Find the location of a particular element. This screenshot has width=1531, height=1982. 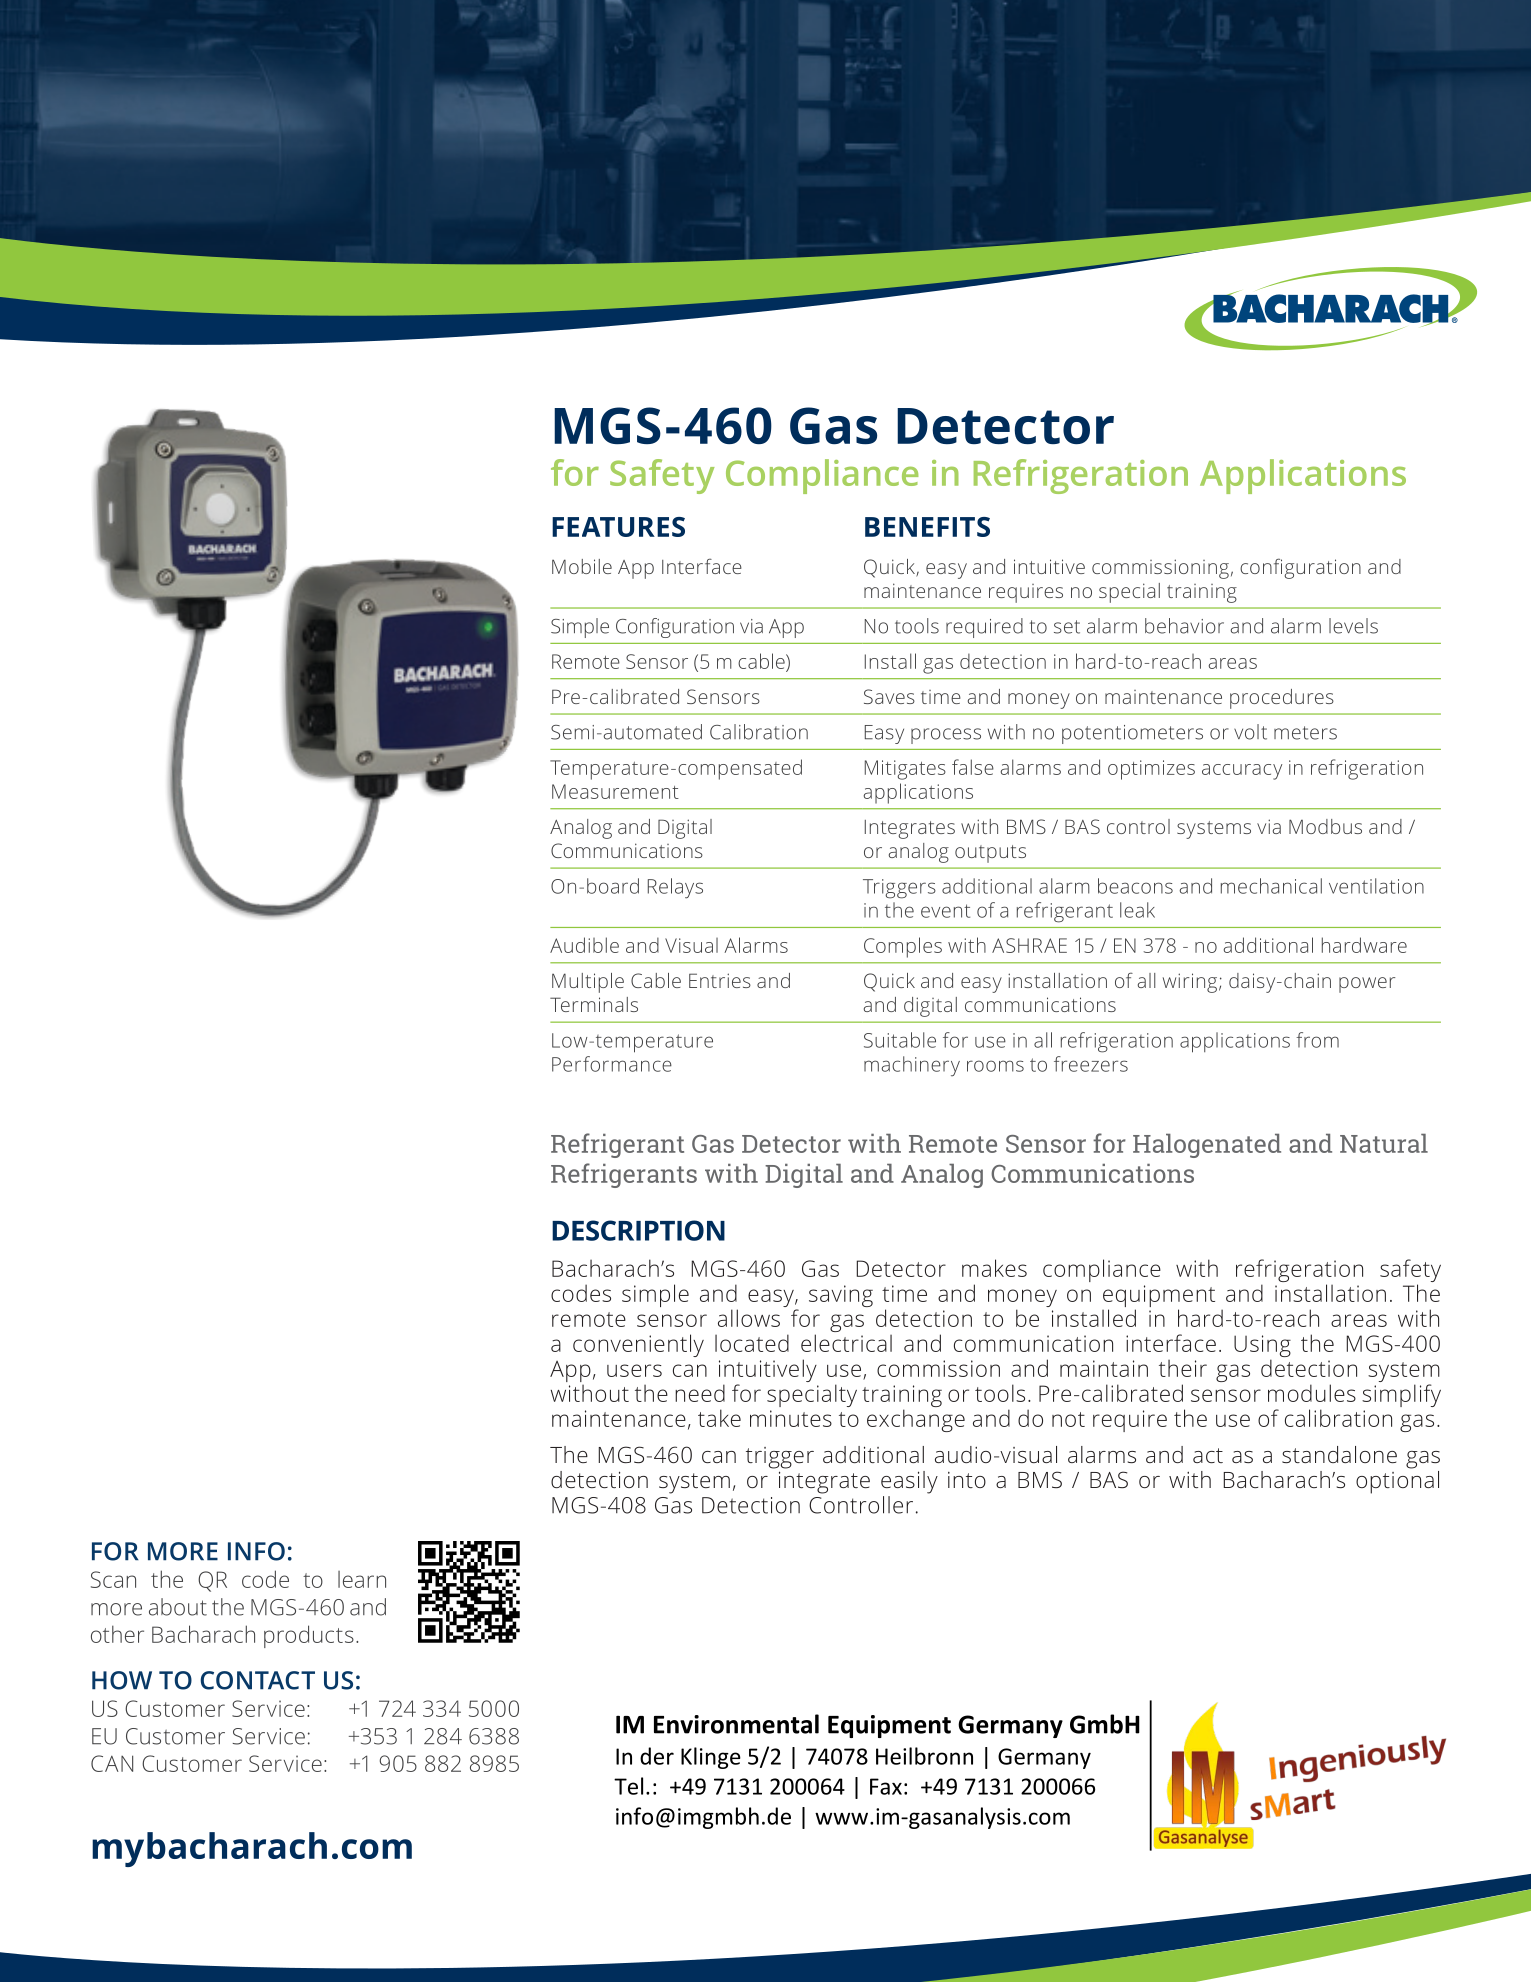

FEATURES is located at coordinates (618, 527).
